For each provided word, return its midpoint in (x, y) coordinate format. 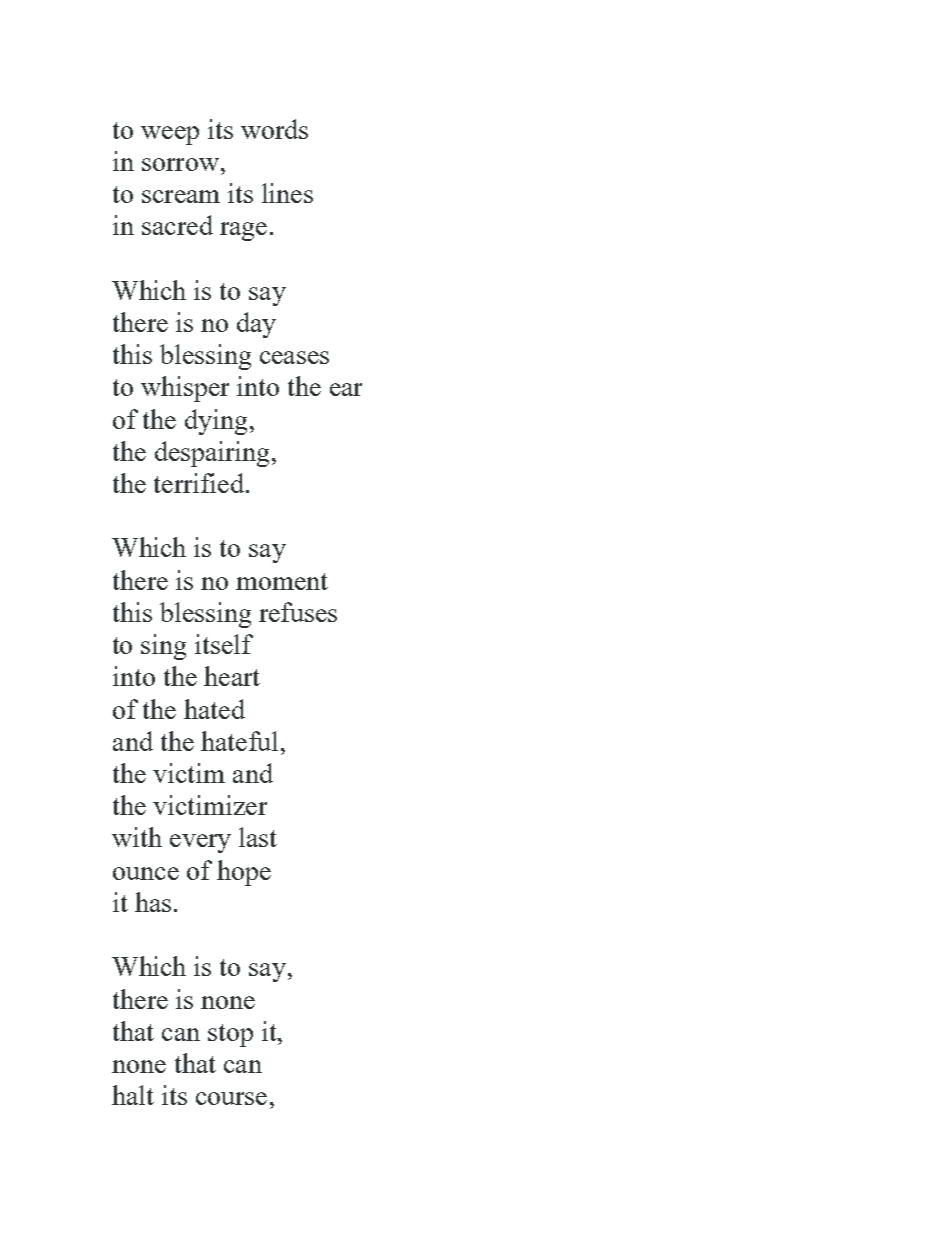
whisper (185, 389)
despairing (212, 454)
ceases (294, 357)
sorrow (180, 164)
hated (214, 709)
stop (230, 1035)
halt (133, 1095)
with (137, 837)
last (258, 837)
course (231, 1098)
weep (170, 135)
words (274, 129)
